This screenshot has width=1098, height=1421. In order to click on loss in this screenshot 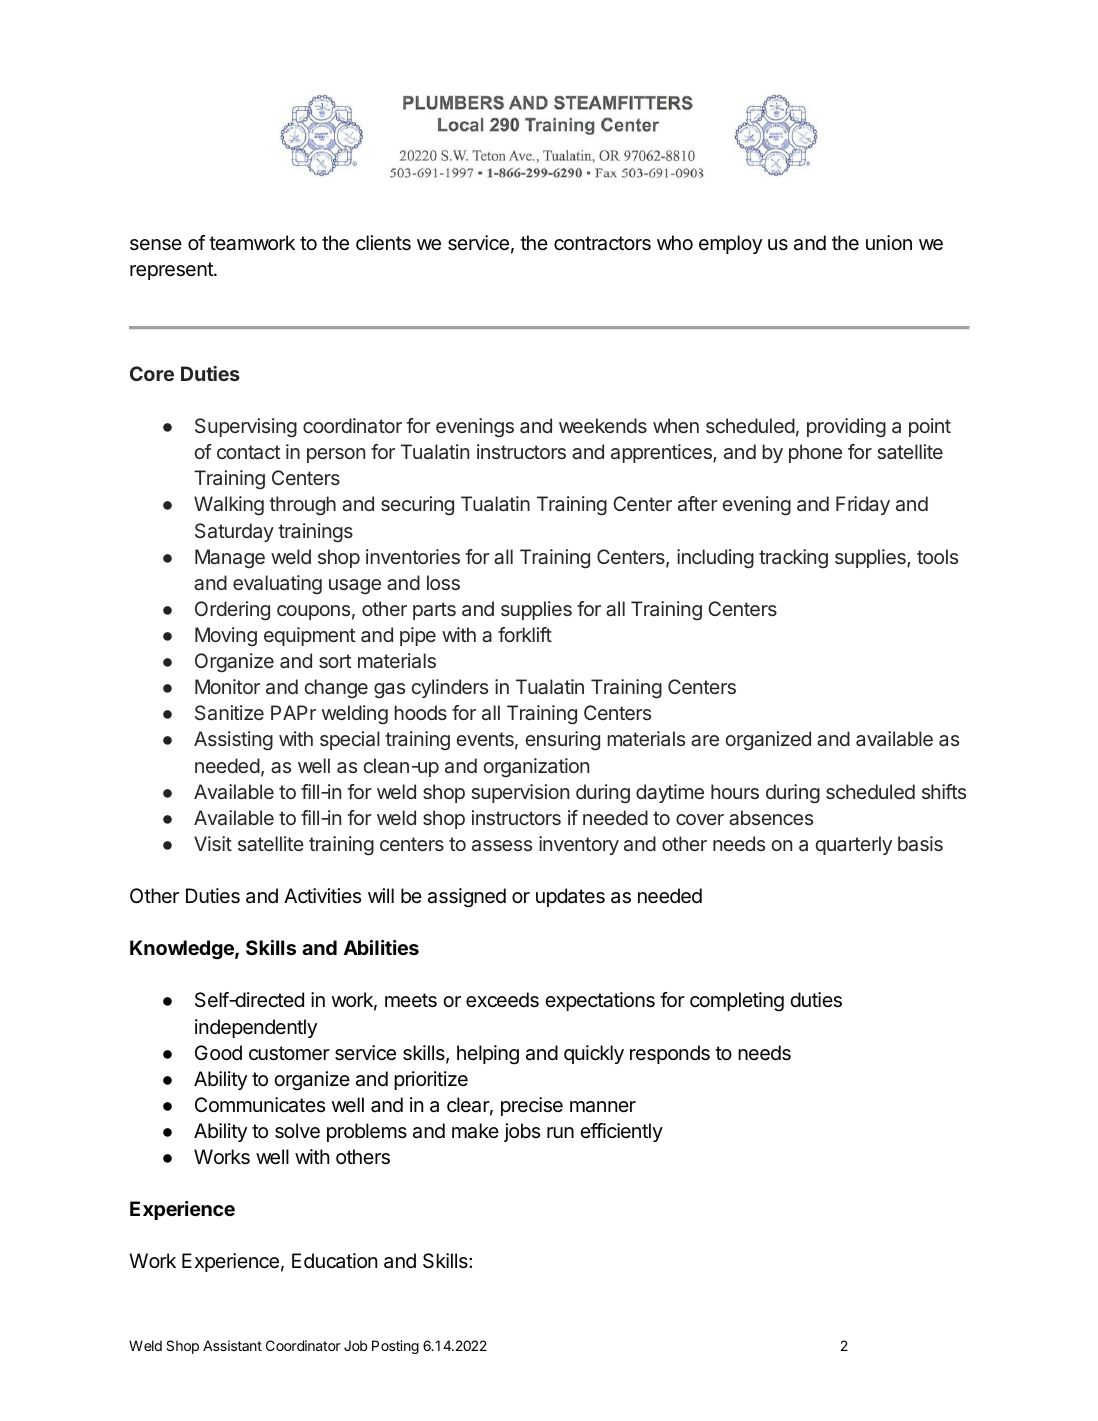, I will do `click(443, 582)`.
